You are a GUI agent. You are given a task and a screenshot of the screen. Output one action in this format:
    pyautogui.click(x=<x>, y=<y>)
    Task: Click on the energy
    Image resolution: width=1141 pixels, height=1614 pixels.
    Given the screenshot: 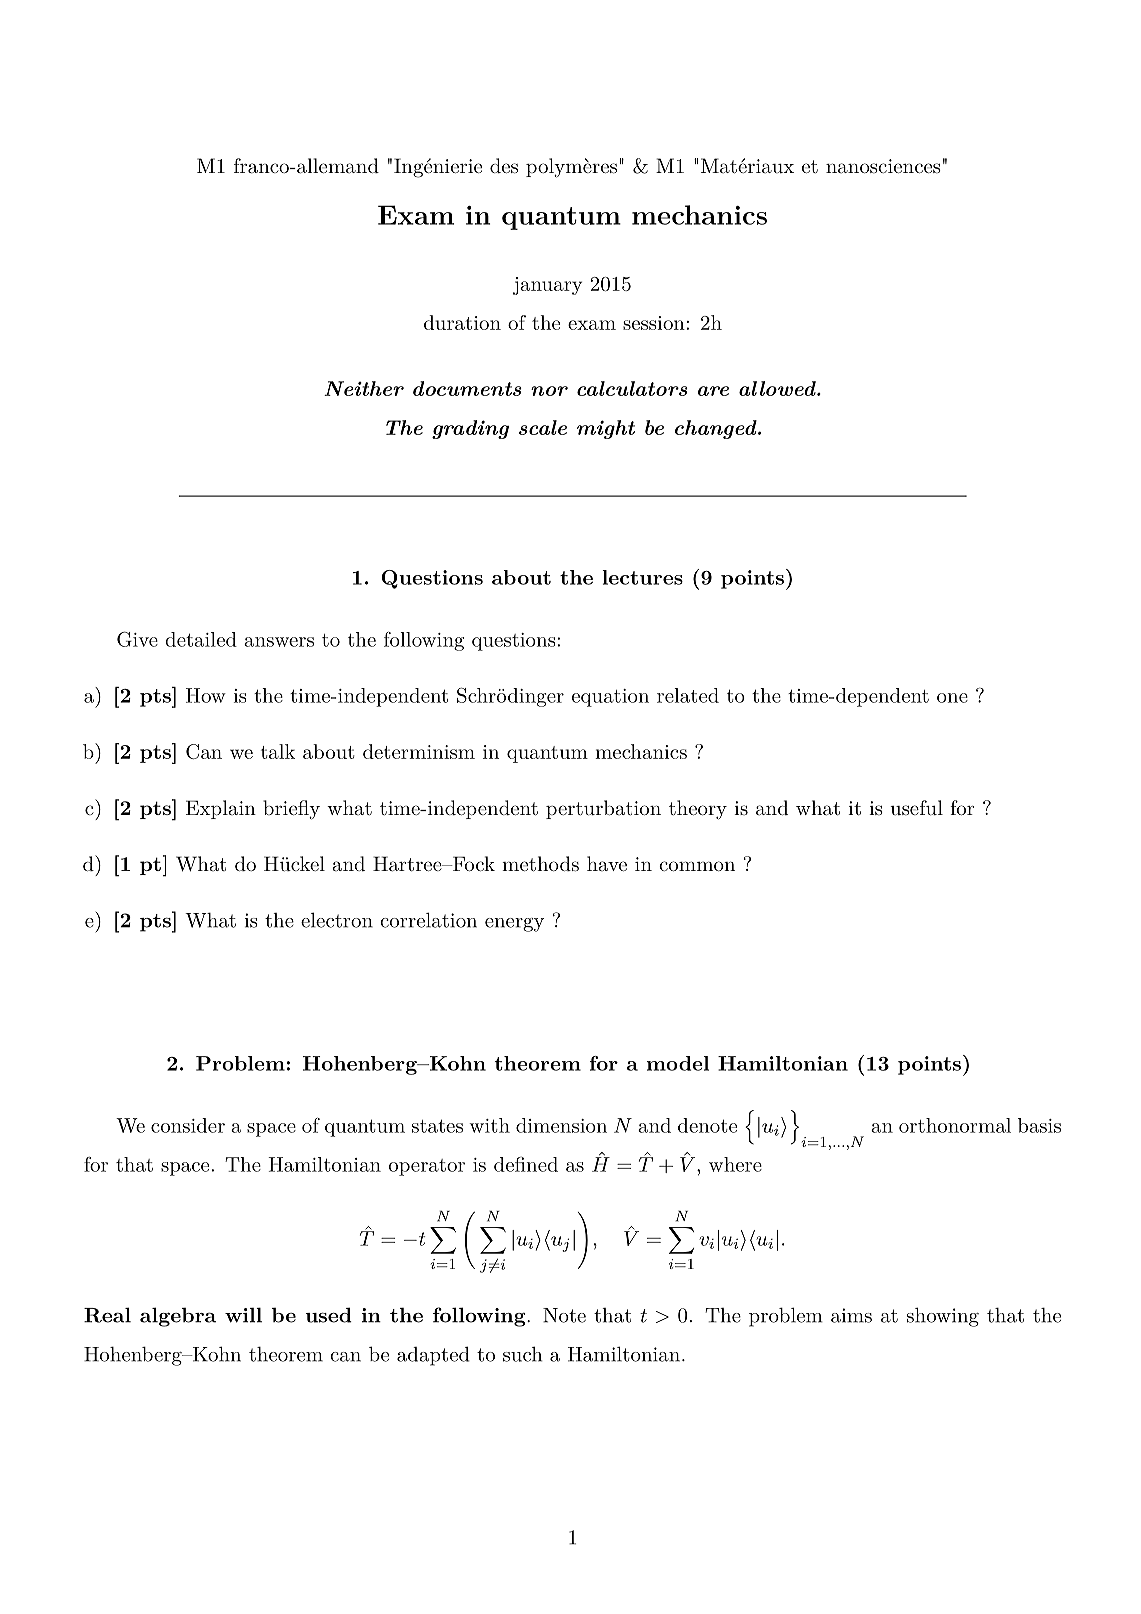 What is the action you would take?
    pyautogui.click(x=514, y=925)
